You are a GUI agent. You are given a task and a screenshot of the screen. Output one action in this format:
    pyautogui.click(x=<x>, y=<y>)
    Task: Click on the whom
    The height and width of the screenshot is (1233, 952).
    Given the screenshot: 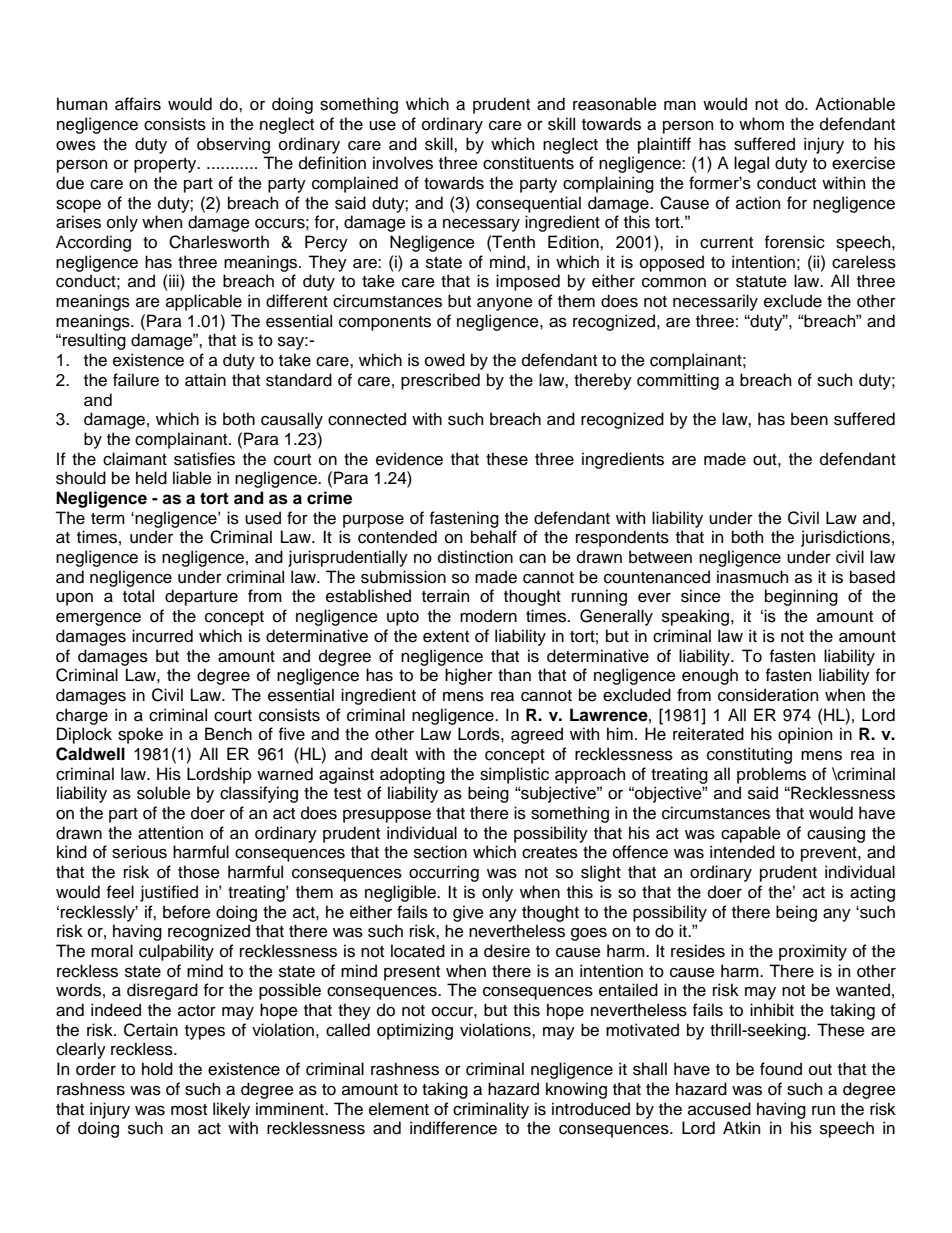 What is the action you would take?
    pyautogui.click(x=761, y=124)
